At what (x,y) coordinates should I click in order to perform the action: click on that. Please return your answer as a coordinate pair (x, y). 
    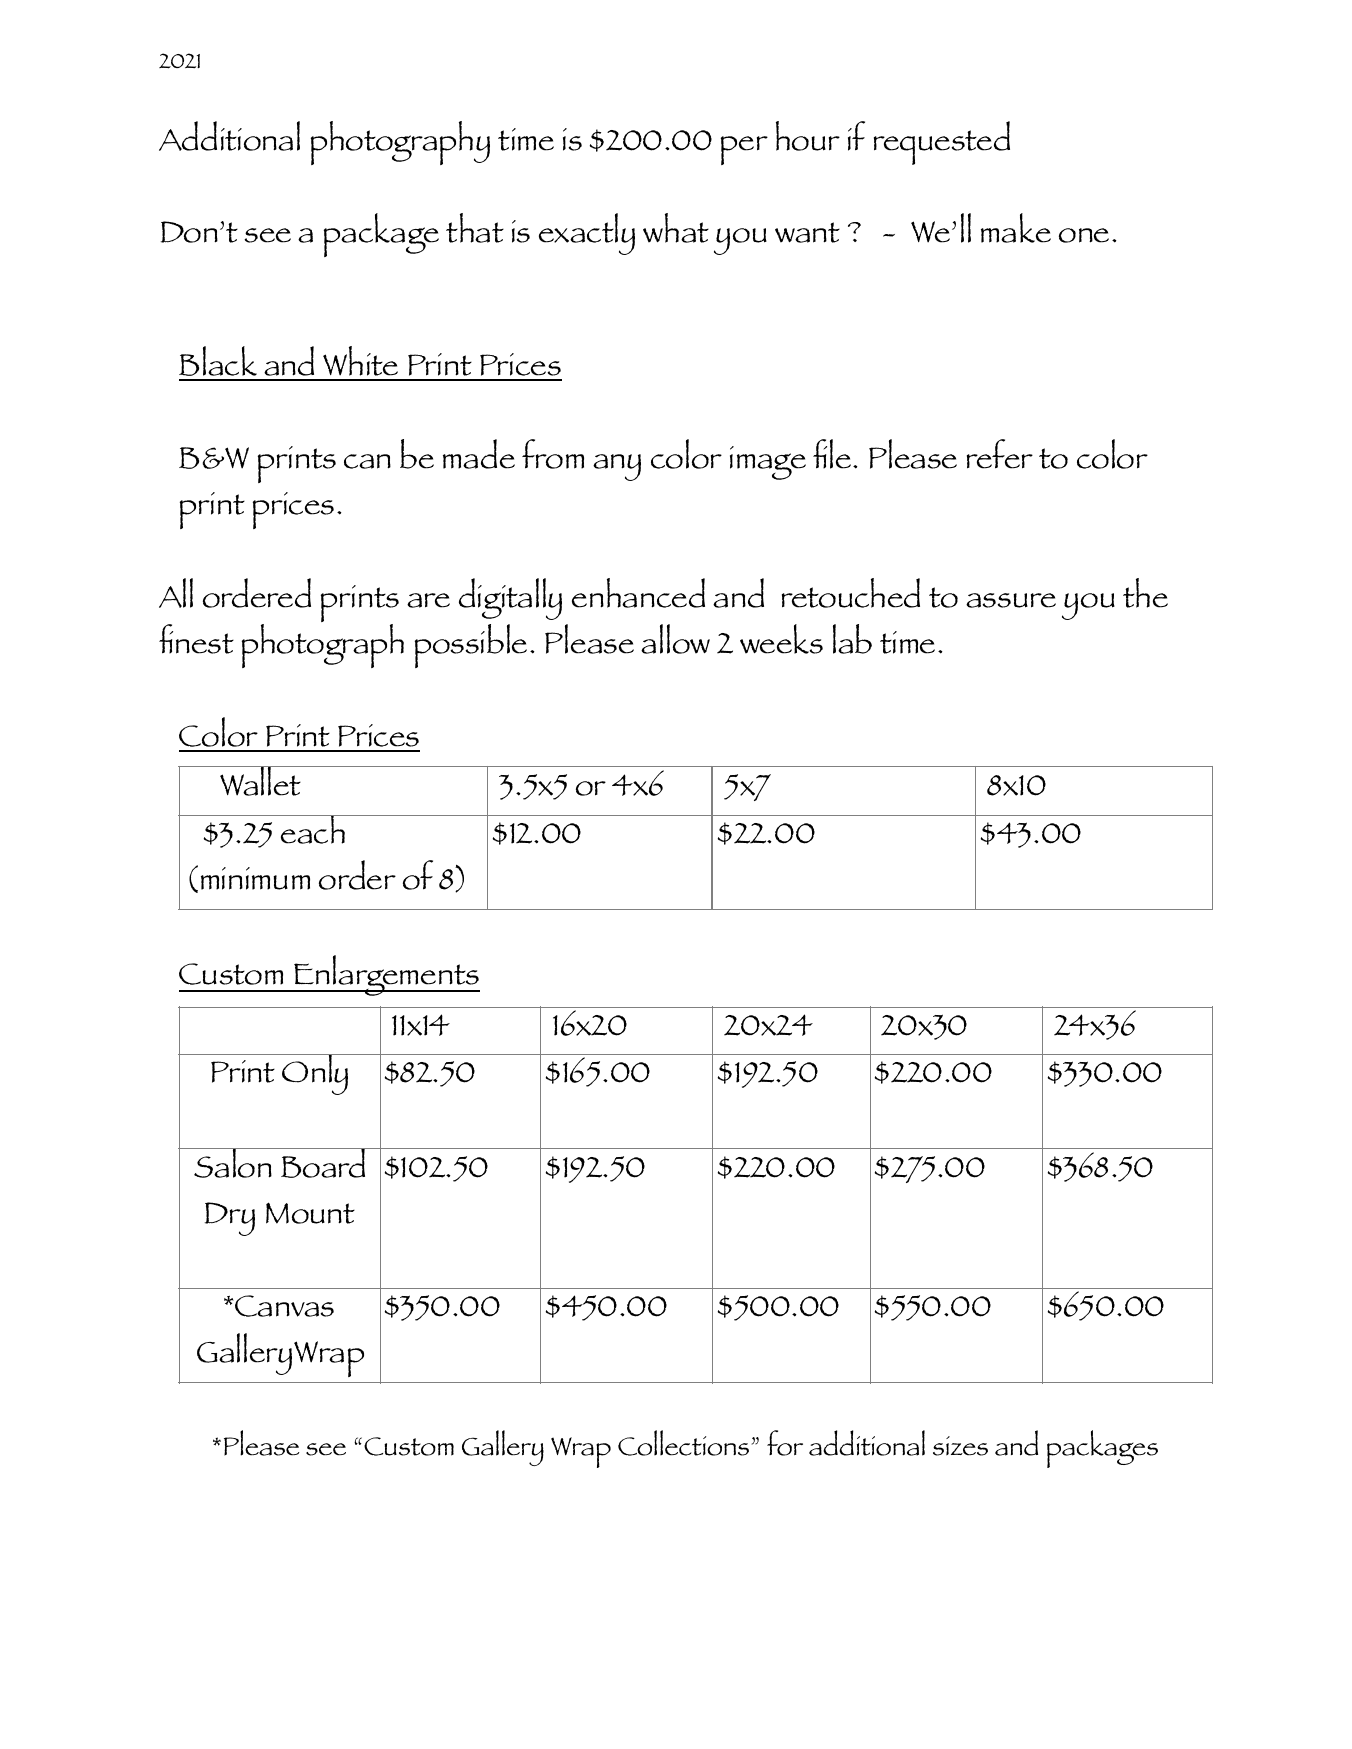
    Looking at the image, I should click on (475, 228).
